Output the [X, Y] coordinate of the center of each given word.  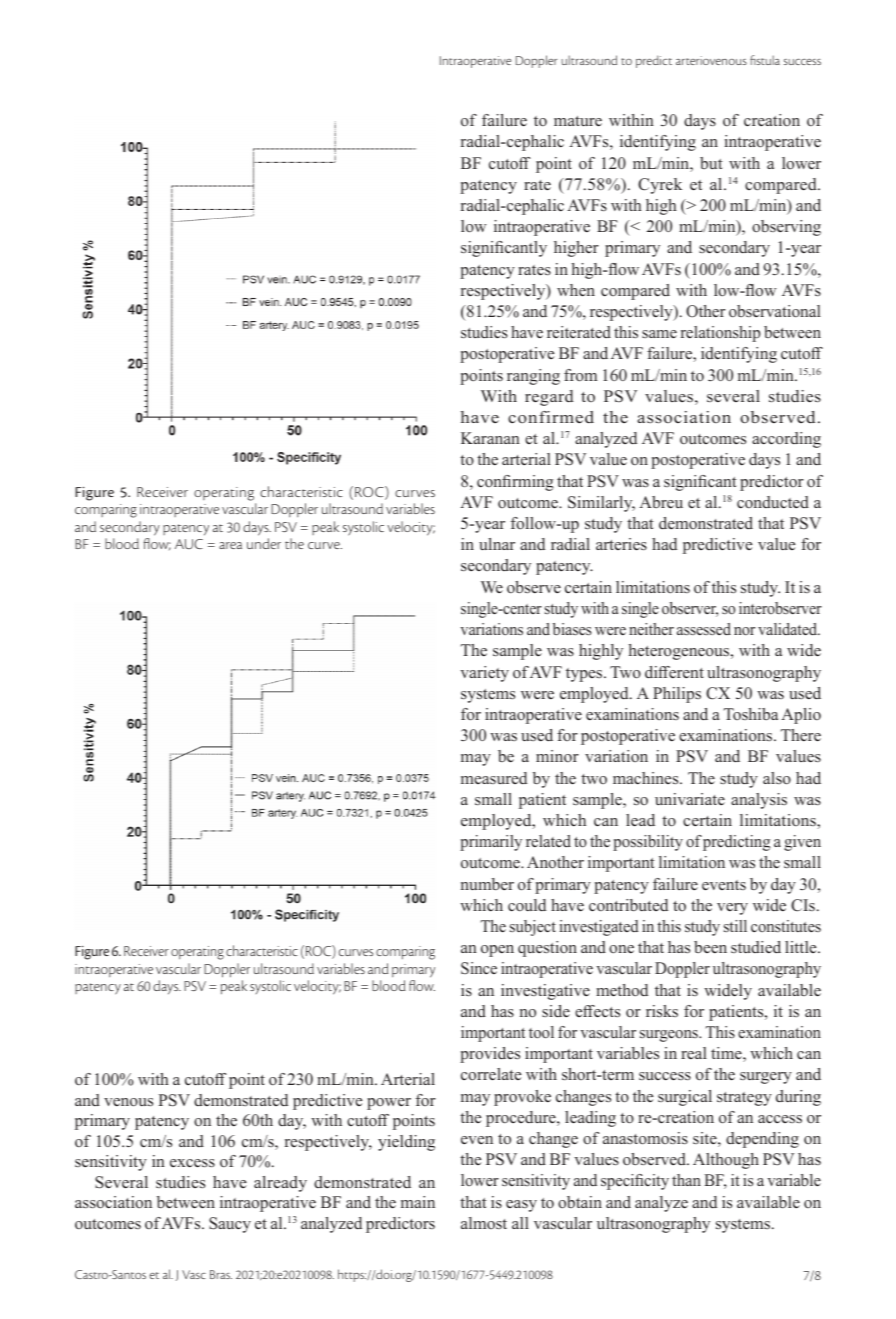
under [264, 543]
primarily [491, 843]
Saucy [230, 1225]
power [389, 1104]
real [694, 1053]
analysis [759, 801]
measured [494, 778]
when [576, 290]
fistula [765, 60]
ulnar [497, 544]
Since [479, 968]
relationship [720, 334]
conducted [773, 502]
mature [578, 121]
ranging [533, 377]
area [230, 545]
